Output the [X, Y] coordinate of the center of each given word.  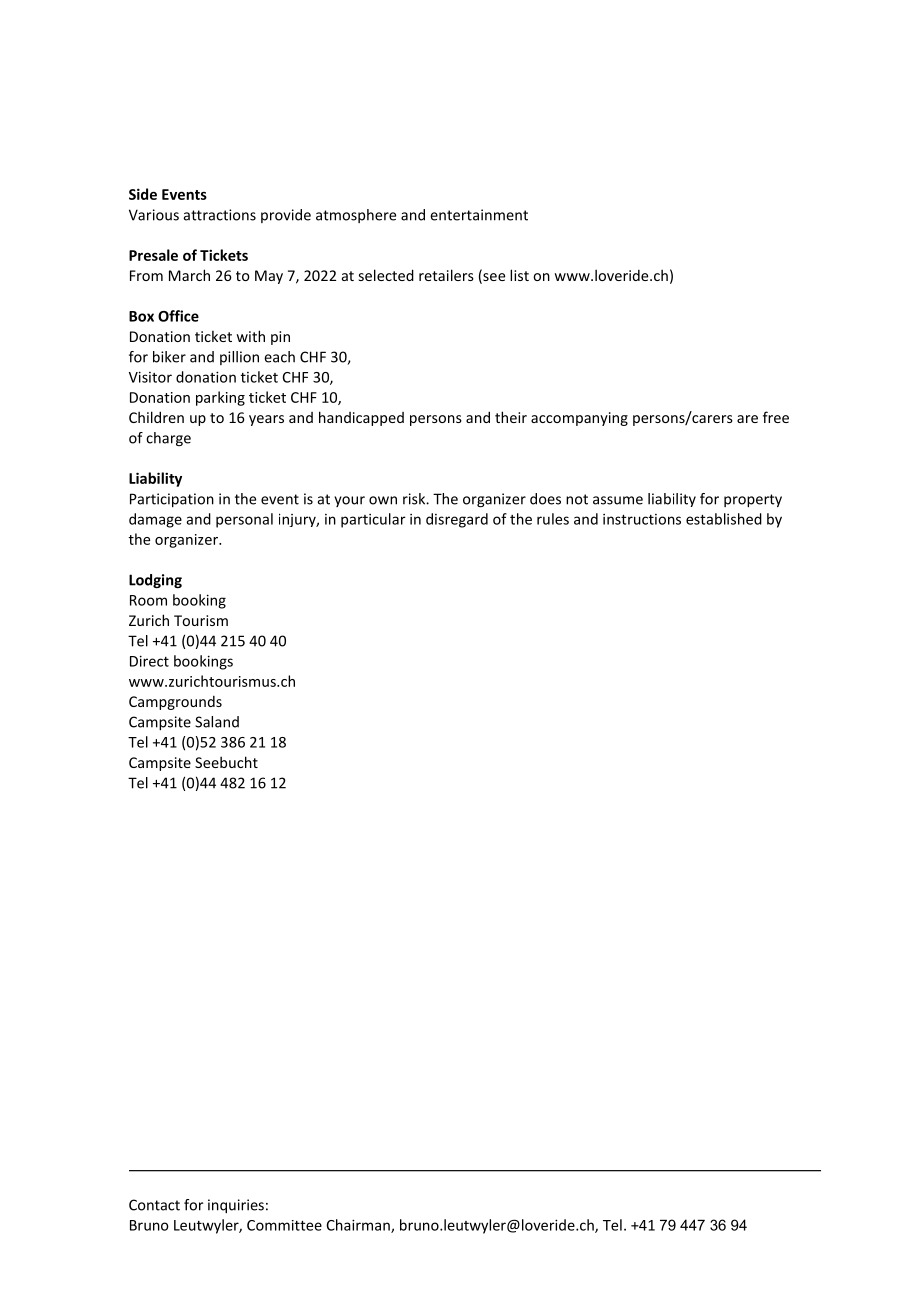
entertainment [479, 215]
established [724, 519]
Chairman [359, 1226]
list [519, 275]
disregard [457, 520]
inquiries [236, 1206]
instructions [642, 519]
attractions [220, 215]
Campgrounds [175, 703]
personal [244, 520]
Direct [149, 661]
